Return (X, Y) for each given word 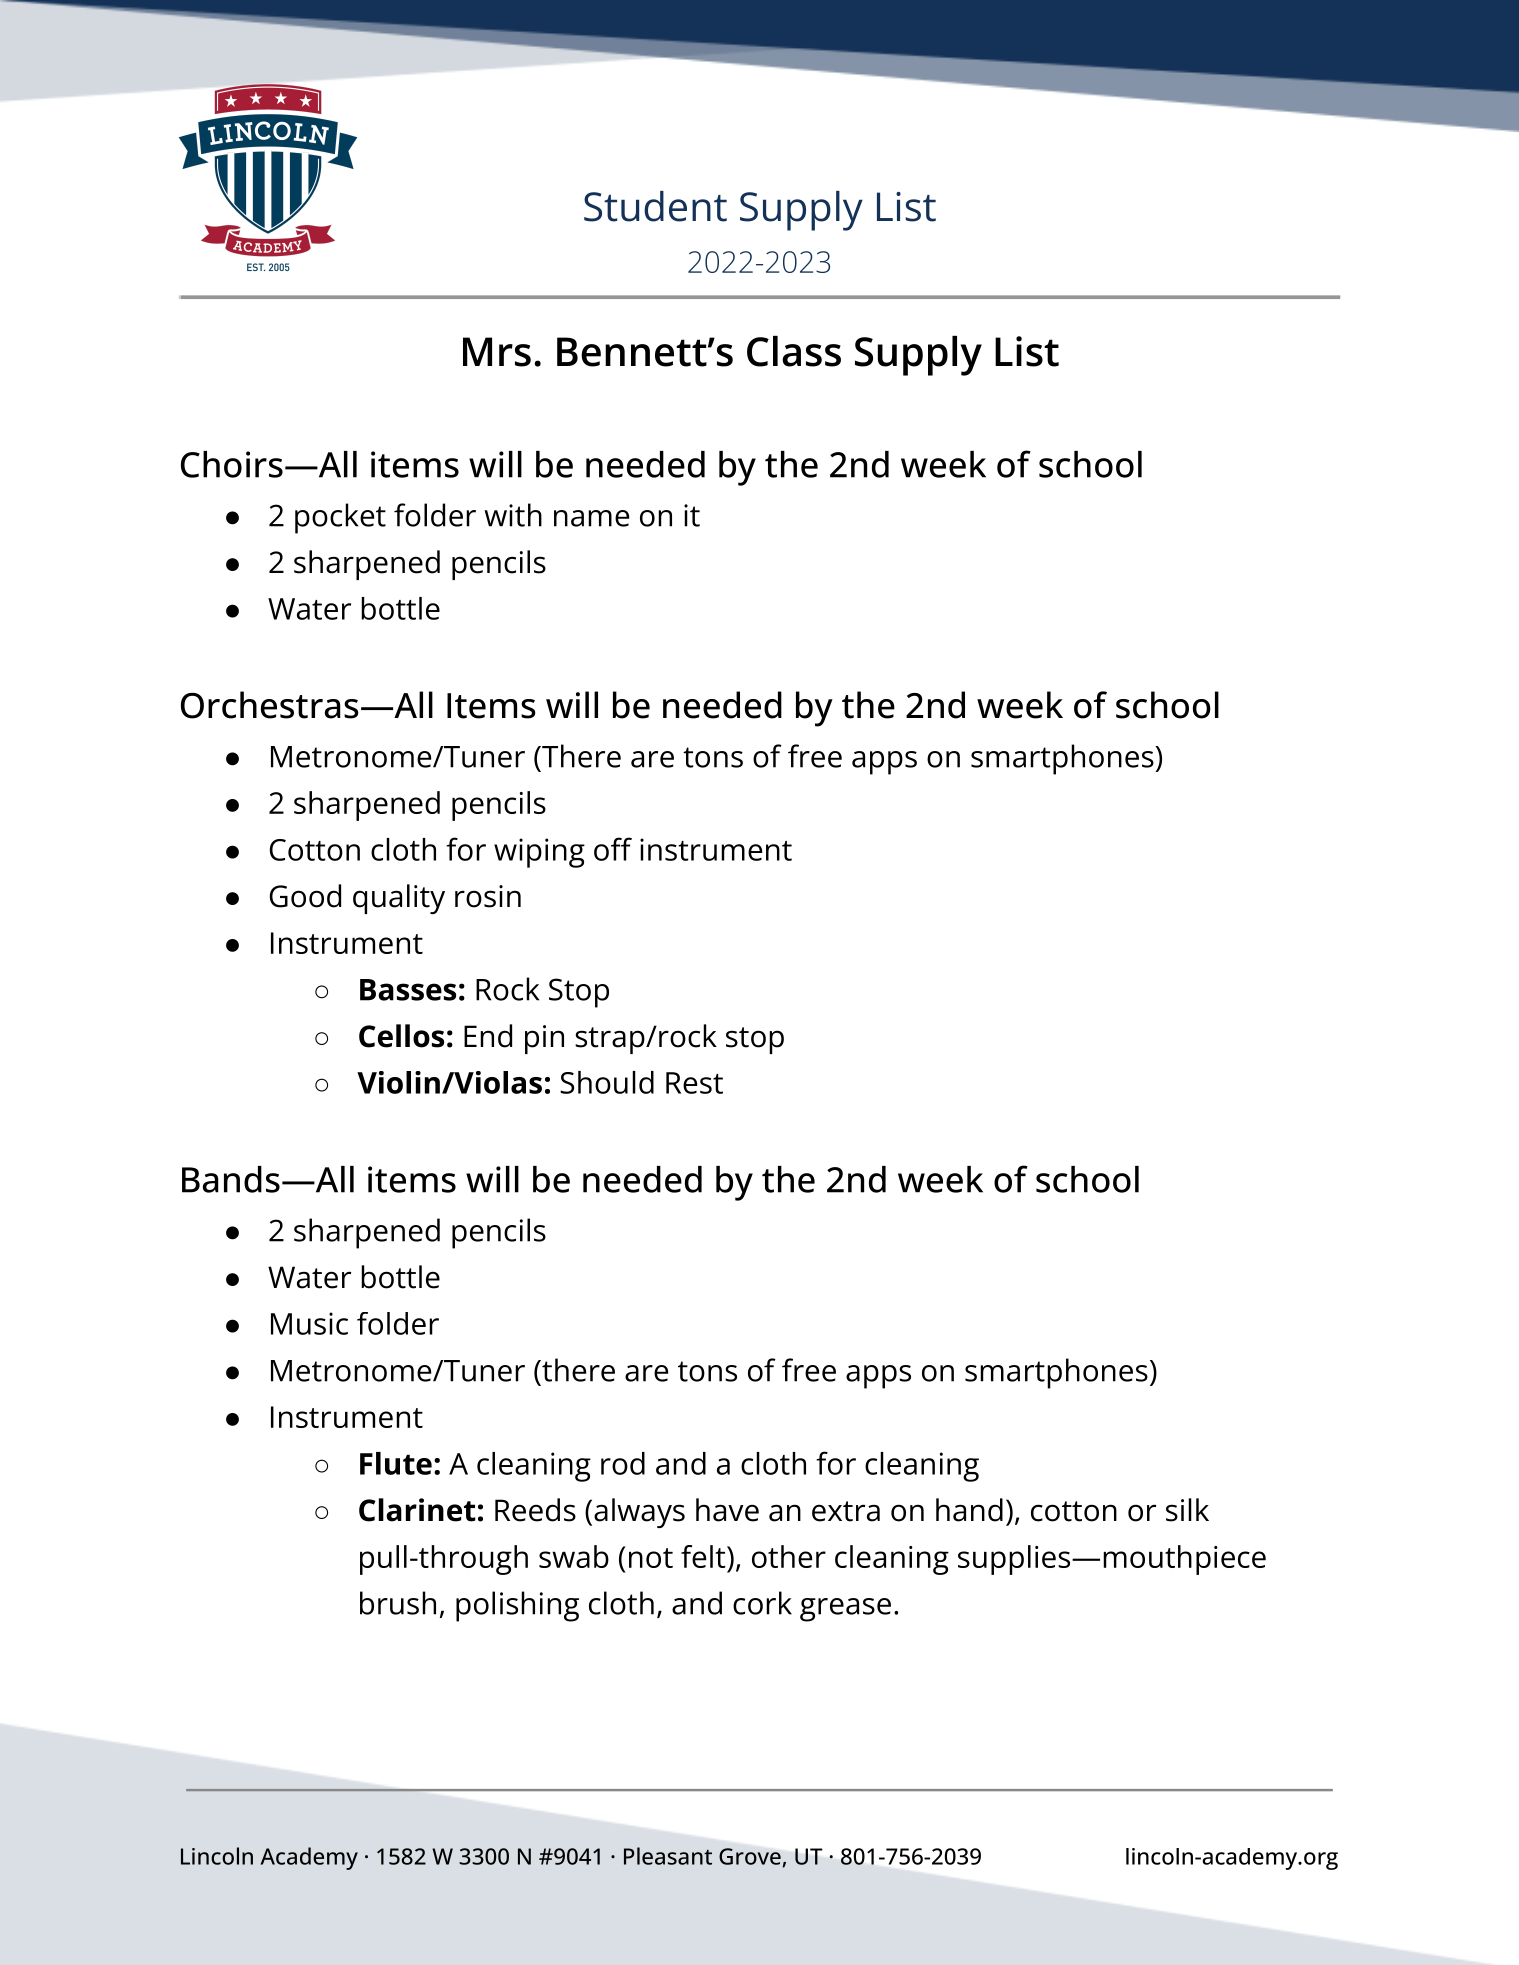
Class (794, 351)
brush (398, 1603)
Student (655, 206)
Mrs (497, 352)
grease (845, 1610)
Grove (750, 1856)
